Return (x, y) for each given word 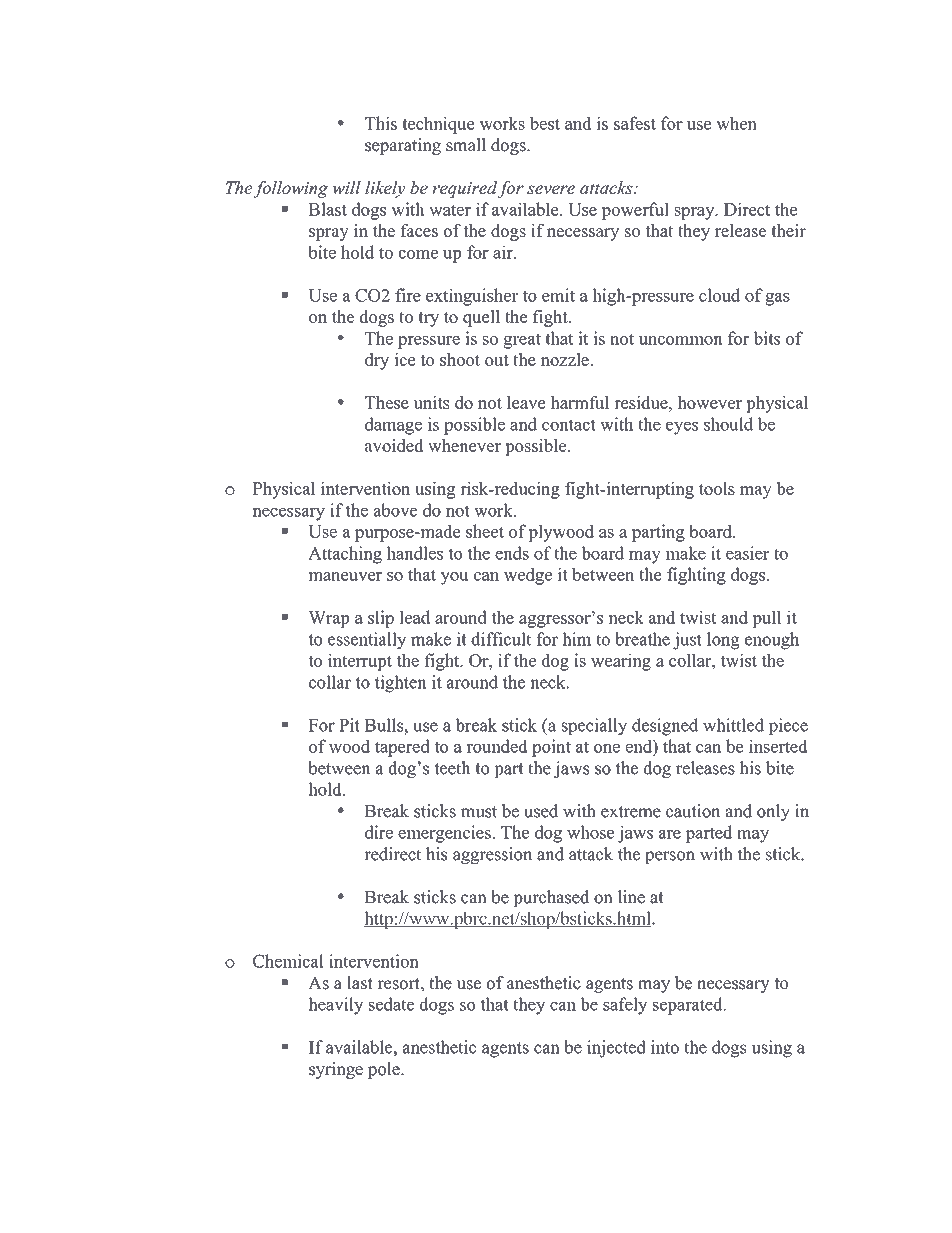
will (346, 187)
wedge (528, 576)
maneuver (345, 576)
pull (766, 619)
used (541, 811)
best (544, 123)
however (709, 402)
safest (635, 123)
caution (693, 811)
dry (377, 361)
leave (526, 402)
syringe (336, 1070)
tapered (402, 748)
